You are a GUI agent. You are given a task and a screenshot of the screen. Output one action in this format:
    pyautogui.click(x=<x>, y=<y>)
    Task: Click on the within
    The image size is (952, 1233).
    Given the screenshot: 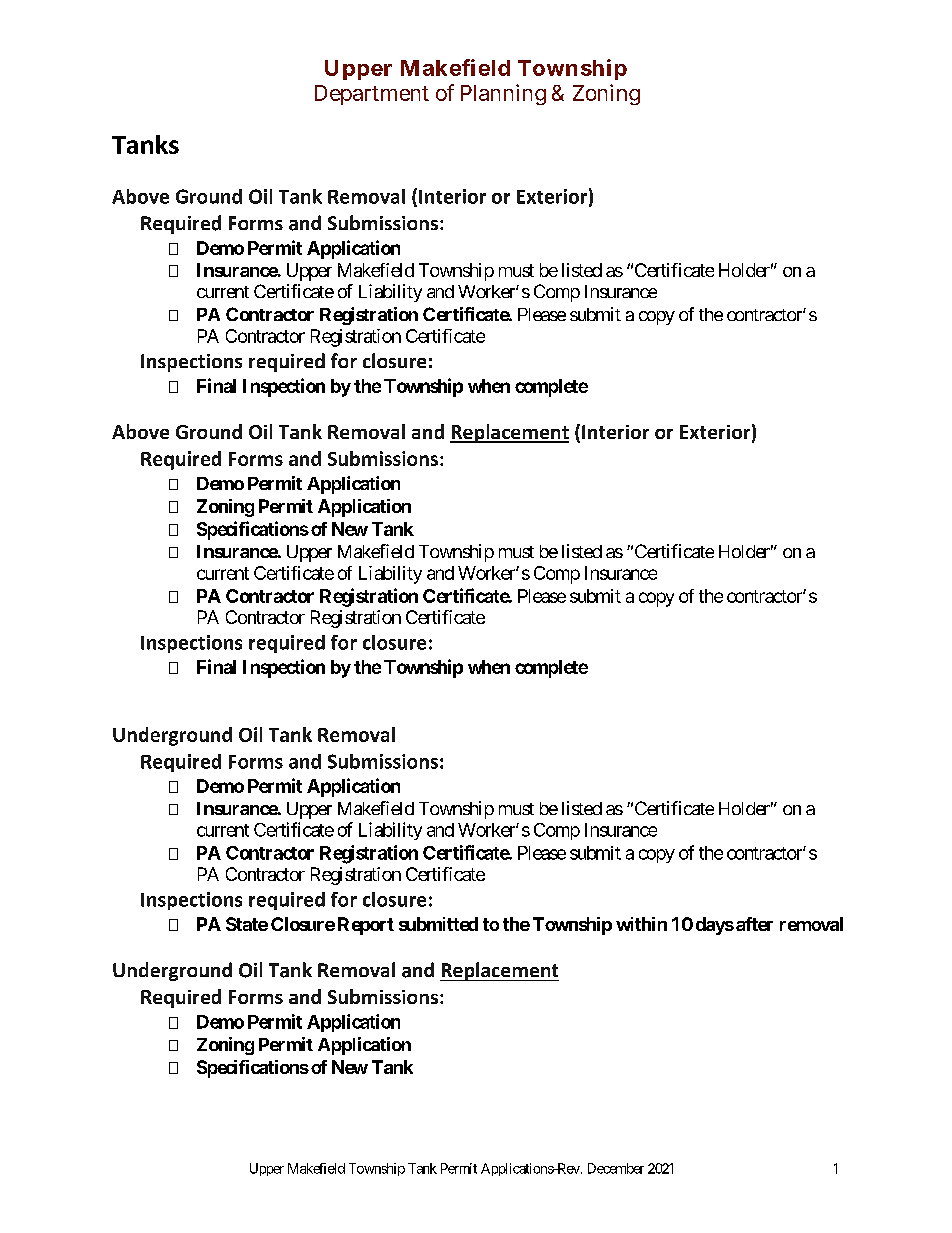 What is the action you would take?
    pyautogui.click(x=641, y=924)
